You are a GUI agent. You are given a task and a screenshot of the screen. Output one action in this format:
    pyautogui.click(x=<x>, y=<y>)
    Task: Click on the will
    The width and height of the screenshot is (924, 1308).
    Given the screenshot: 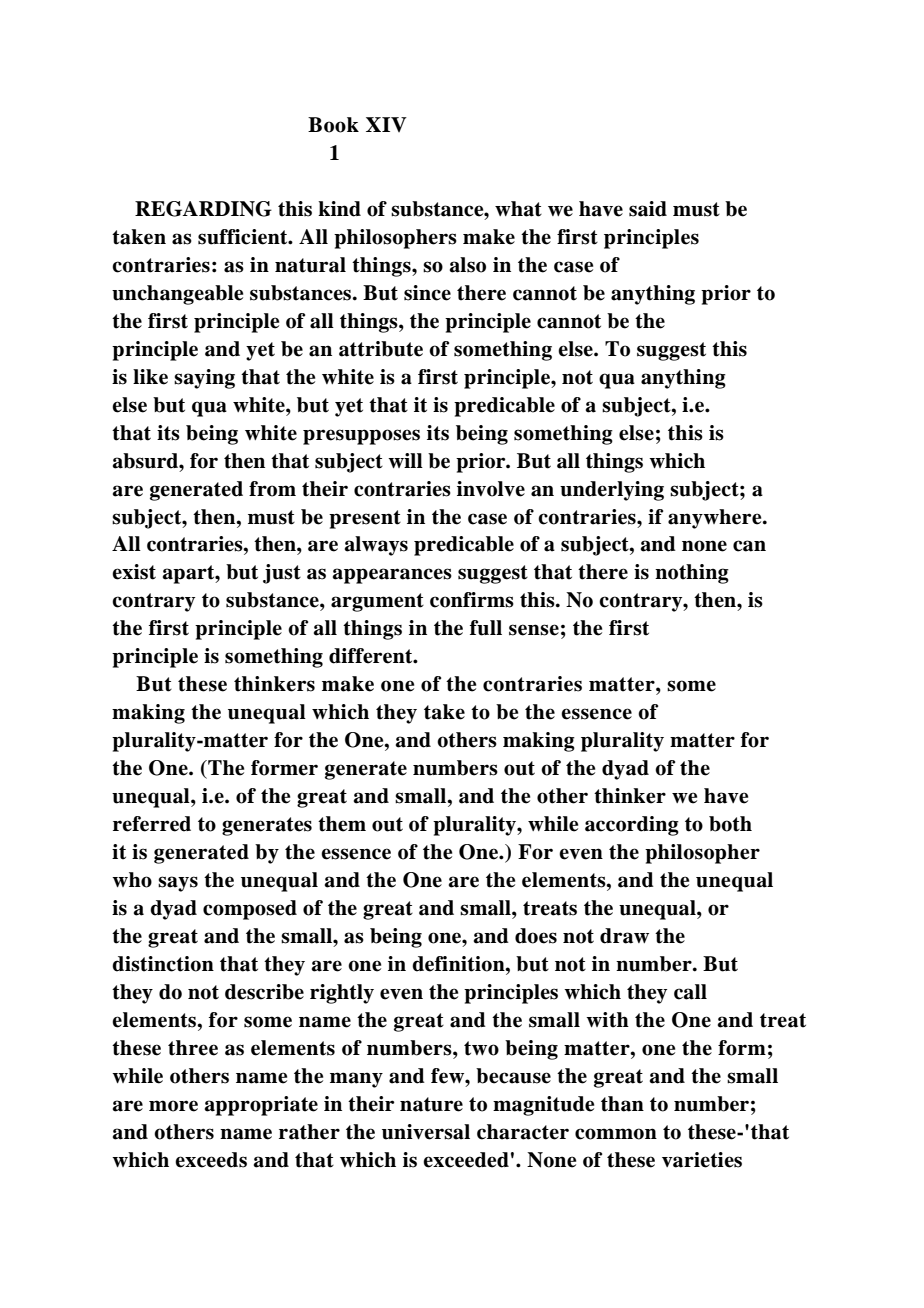 What is the action you would take?
    pyautogui.click(x=405, y=460)
